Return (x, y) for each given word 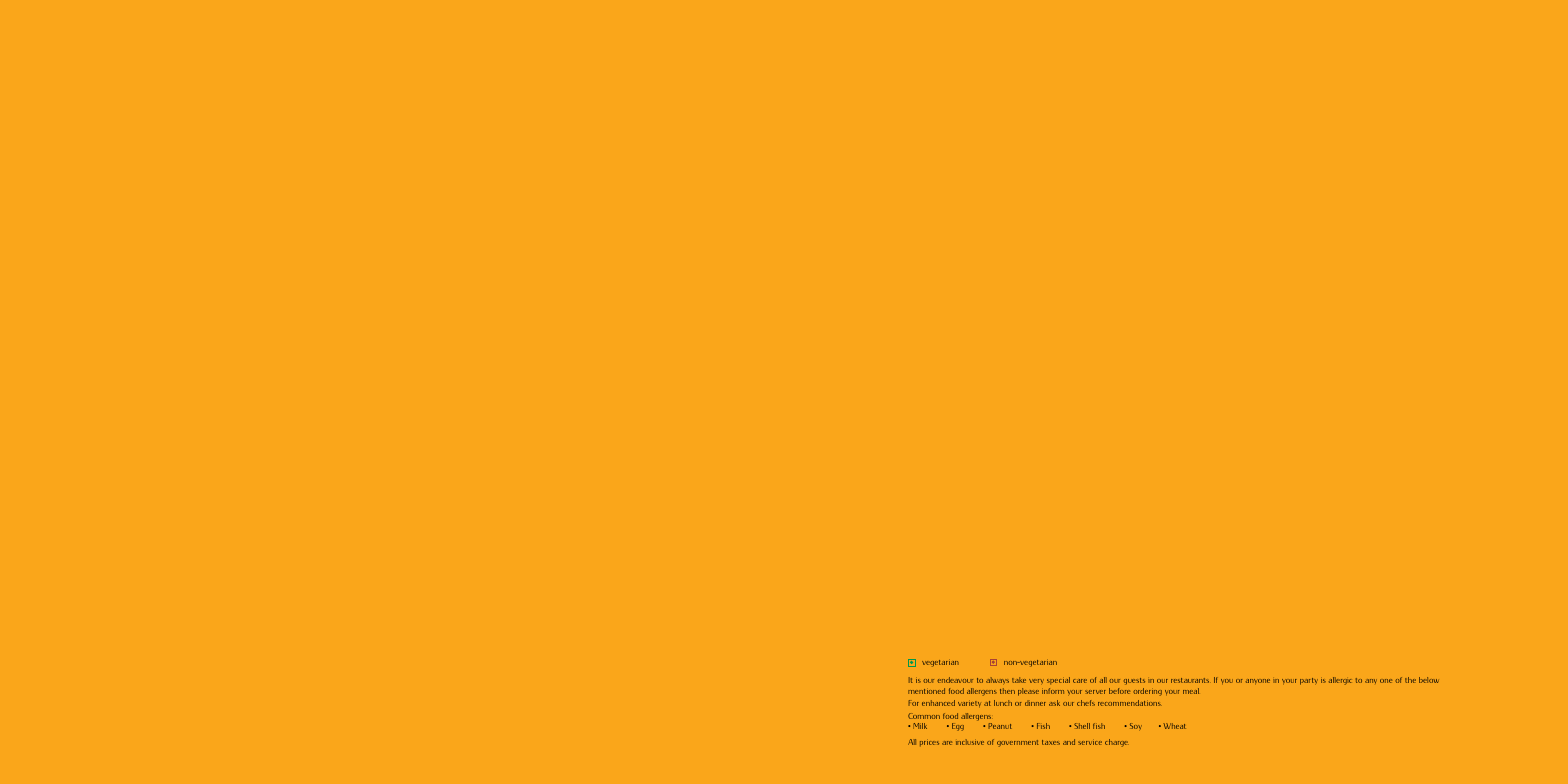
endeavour (955, 680)
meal (1191, 691)
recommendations (1130, 703)
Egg (958, 727)
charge (1117, 743)
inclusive (970, 742)
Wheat (1174, 726)
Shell (1082, 726)
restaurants (1190, 680)
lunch (1003, 703)
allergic (1340, 681)
